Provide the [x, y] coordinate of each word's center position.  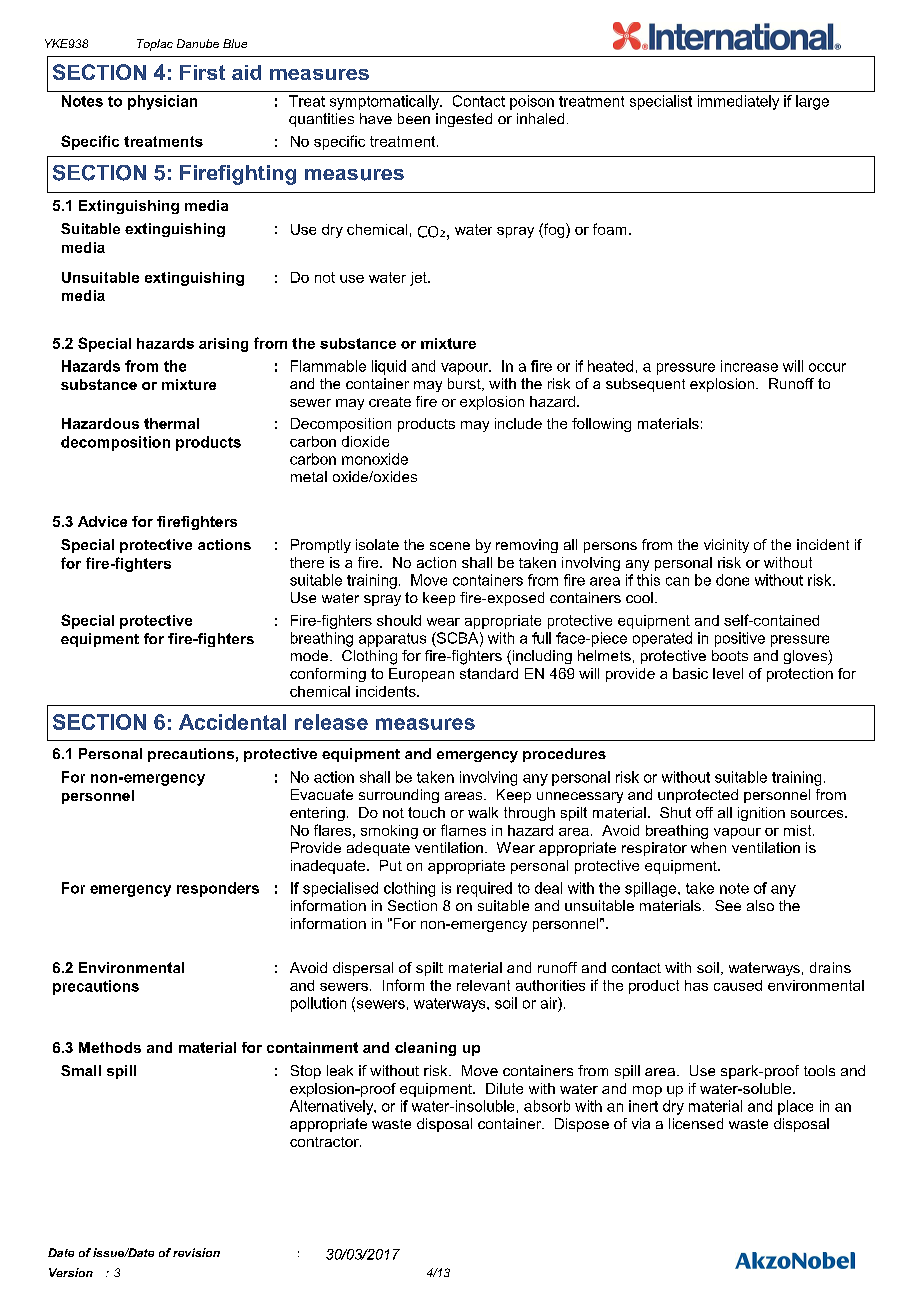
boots [730, 655]
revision [196, 1252]
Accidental [232, 722]
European [421, 675]
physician [162, 102]
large [812, 102]
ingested [464, 120]
